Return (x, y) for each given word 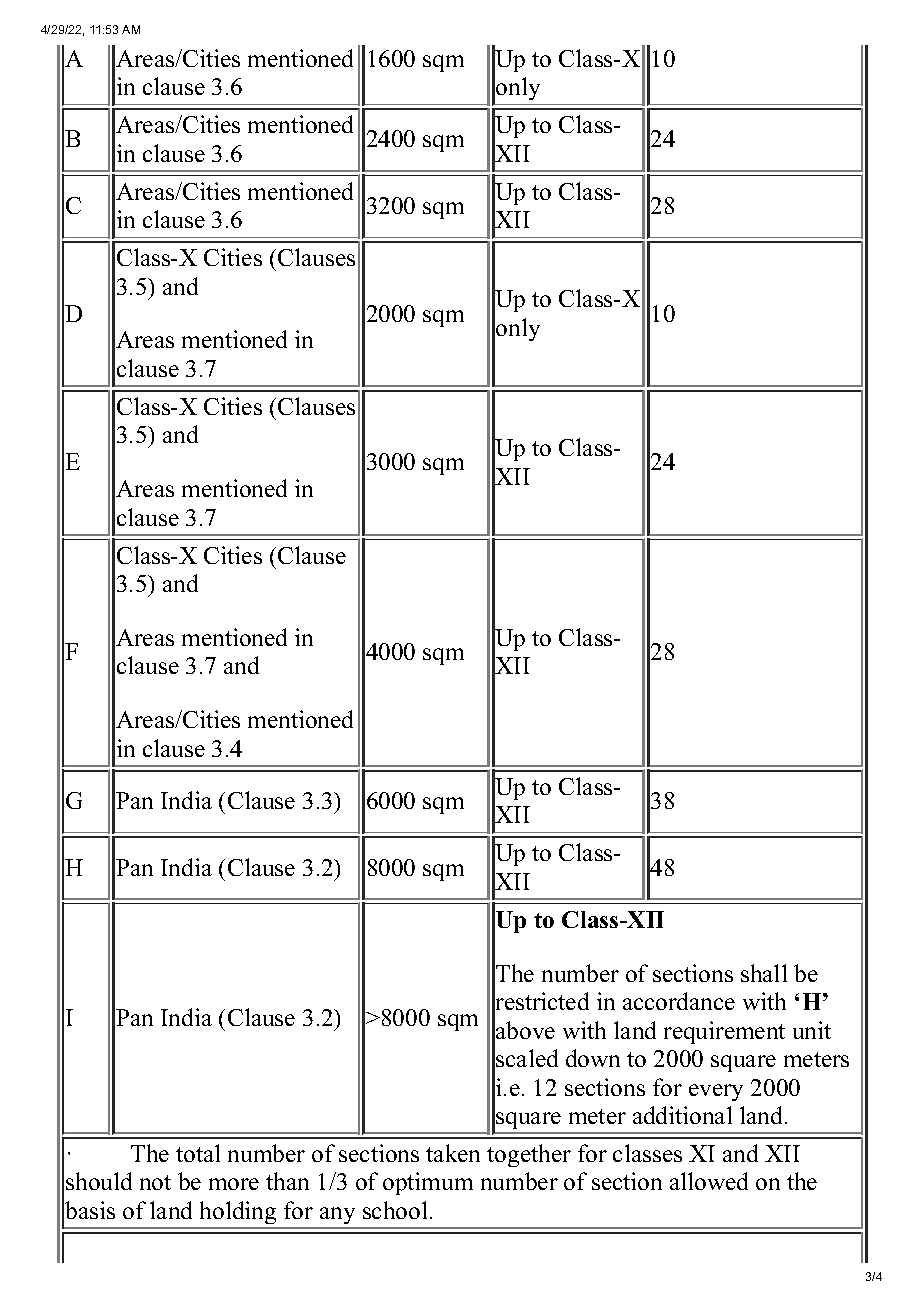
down (593, 1058)
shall (764, 973)
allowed (709, 1181)
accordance (679, 1001)
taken (453, 1153)
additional (682, 1115)
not (155, 1182)
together (529, 1155)
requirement (724, 1032)
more (234, 1184)
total (198, 1153)
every (716, 1092)
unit (812, 1030)
